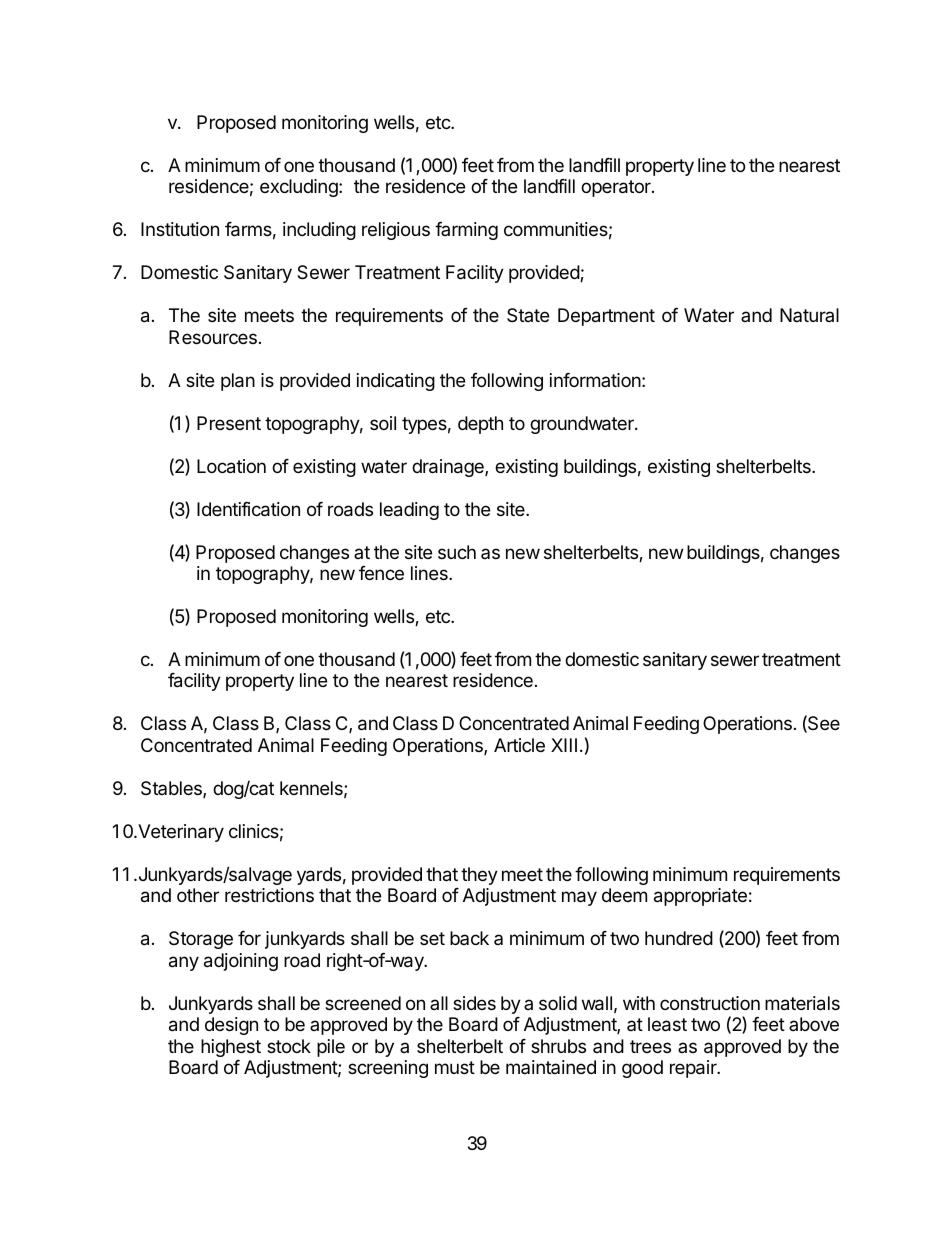 The height and width of the image is (1233, 952). What do you see at coordinates (300, 188) in the image?
I see `excluding` at bounding box center [300, 188].
